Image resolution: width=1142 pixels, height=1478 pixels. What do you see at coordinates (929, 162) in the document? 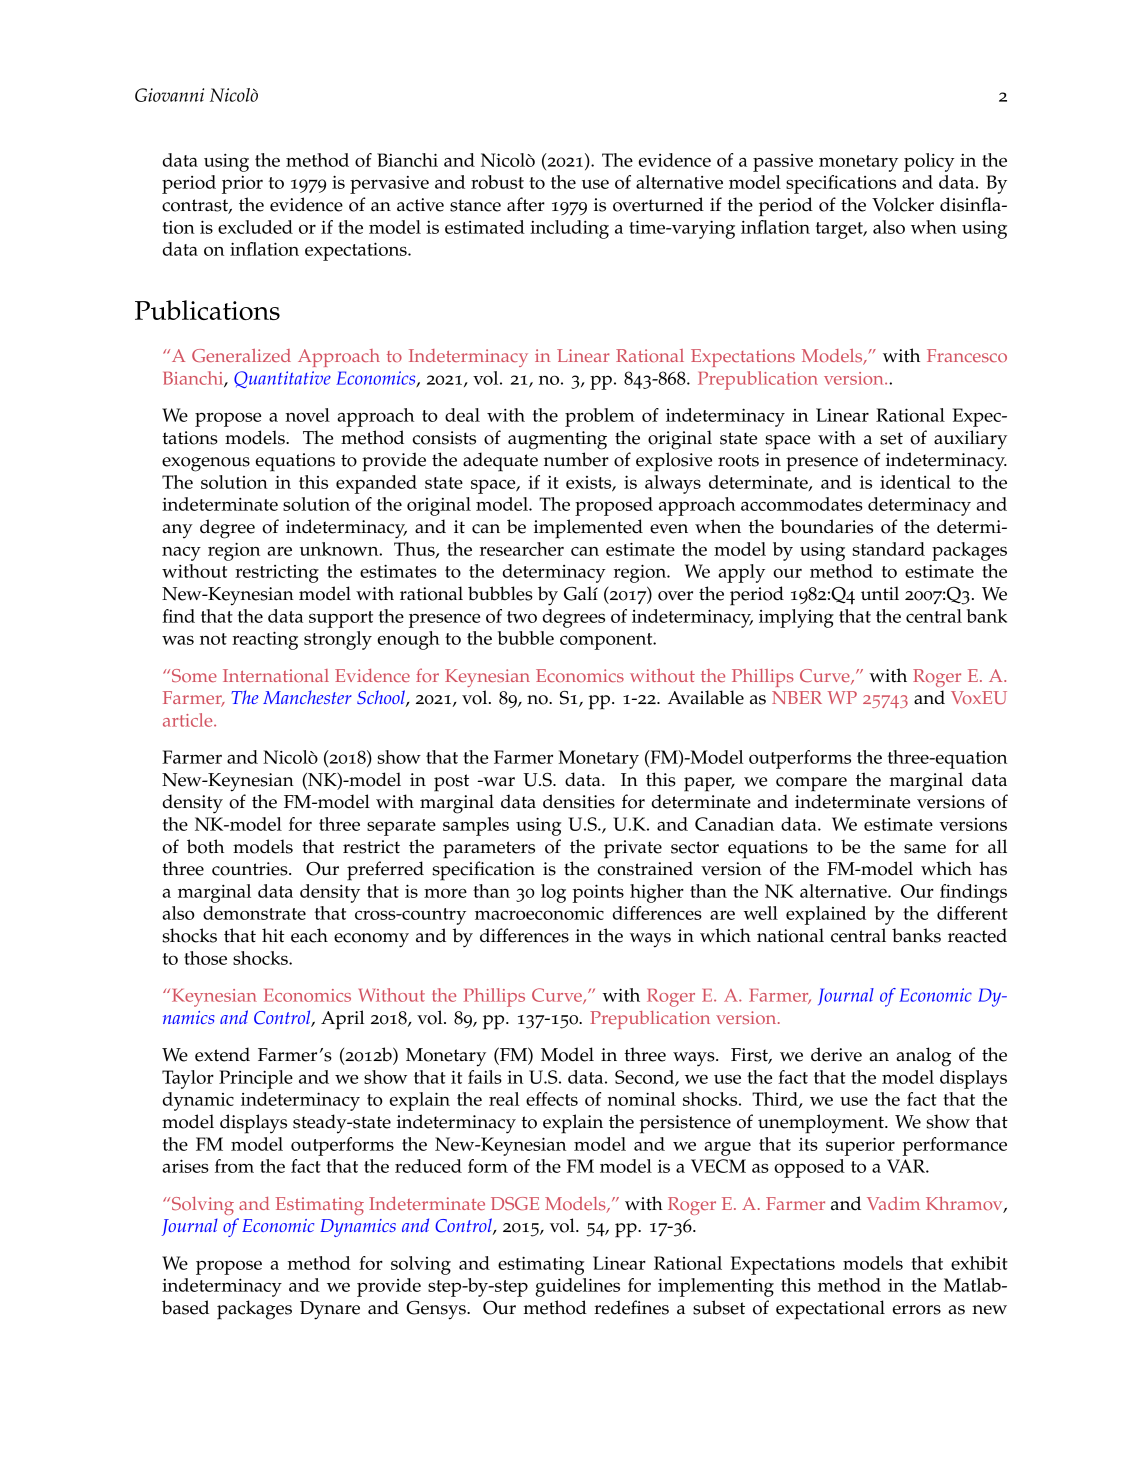
I see `policy` at bounding box center [929, 162].
